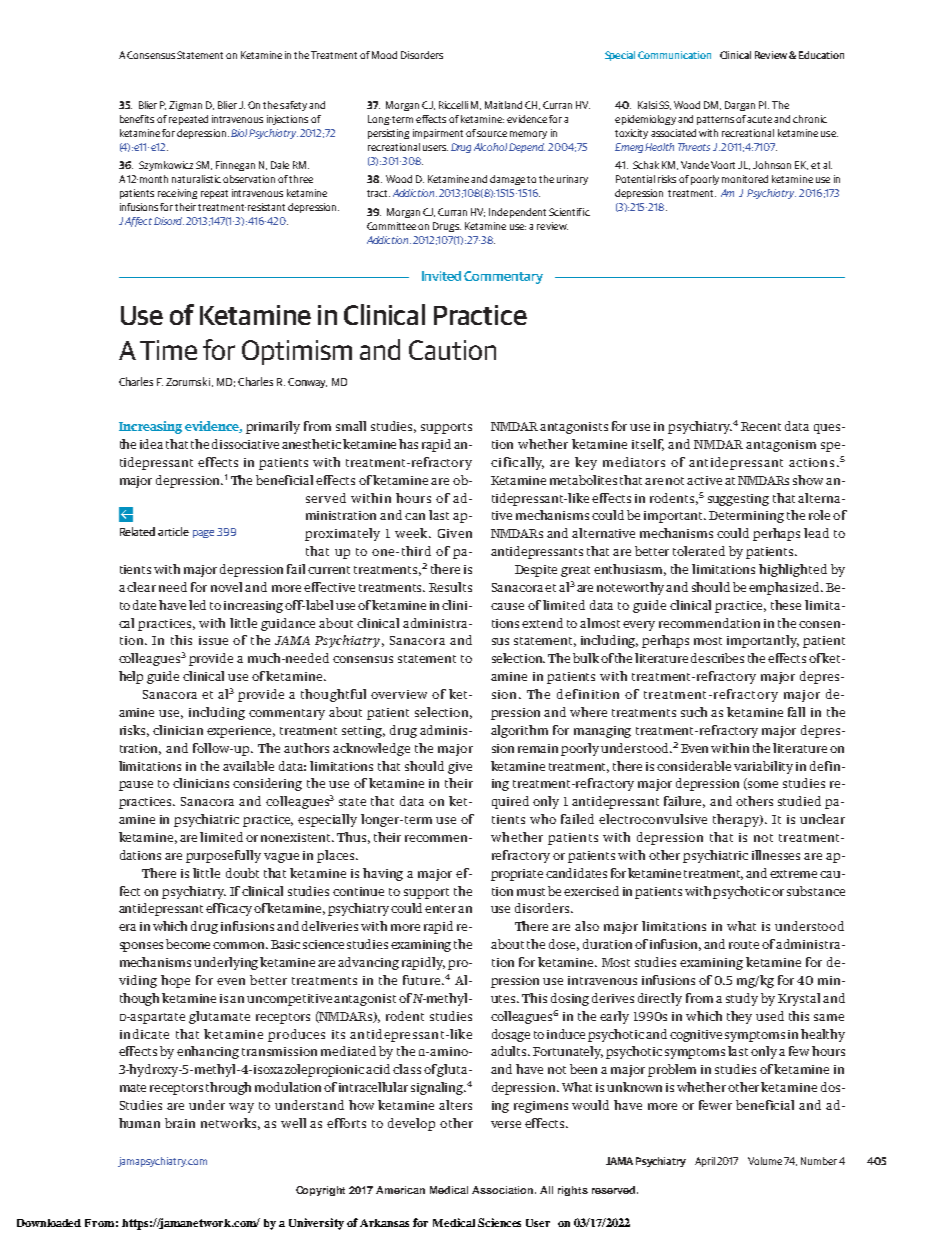 The width and height of the document is (952, 1233). What do you see at coordinates (438, 134) in the document?
I see `impairment` at bounding box center [438, 134].
